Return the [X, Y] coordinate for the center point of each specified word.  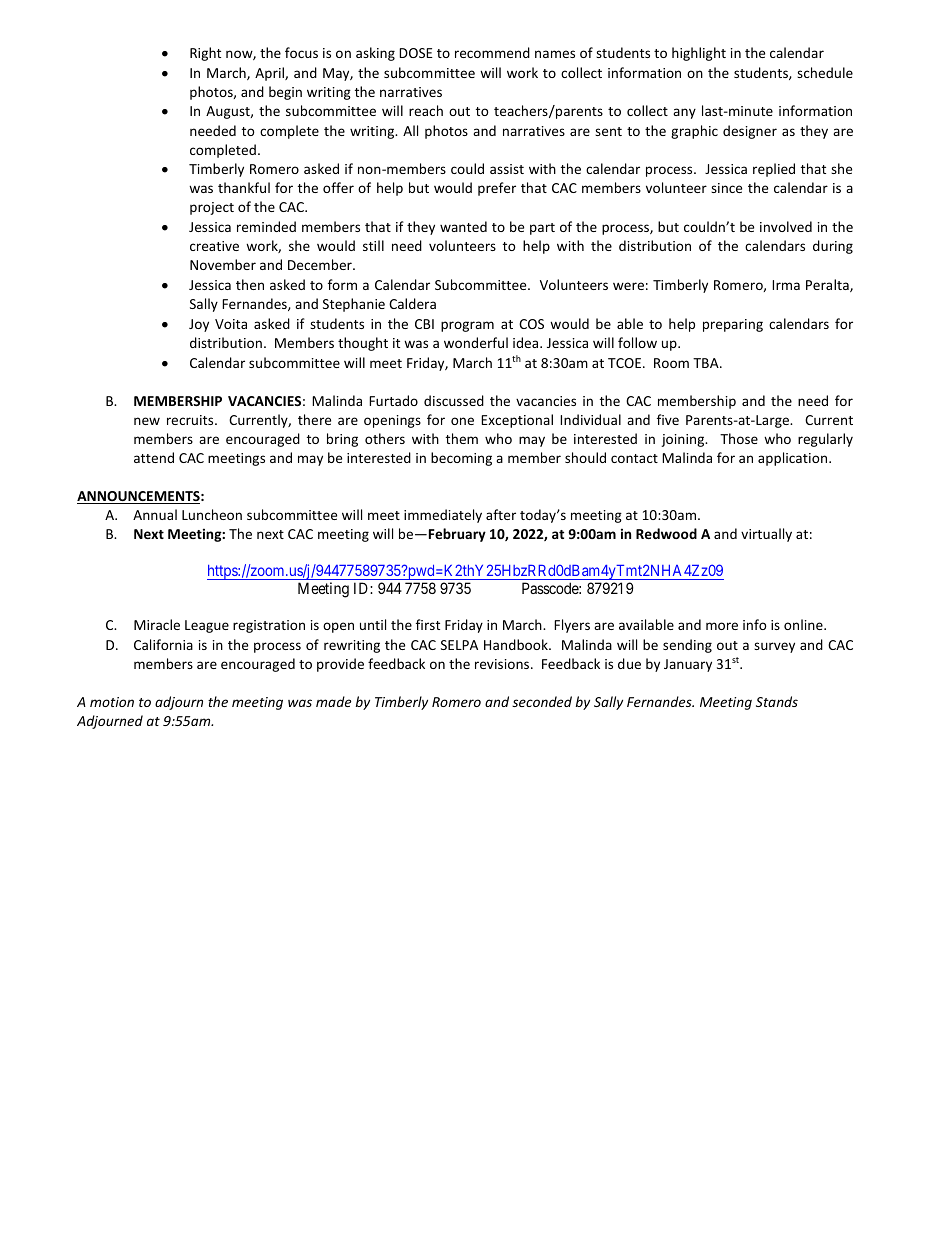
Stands [777, 701]
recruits [191, 420]
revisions [503, 664]
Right [205, 54]
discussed [454, 400]
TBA [707, 363]
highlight [699, 54]
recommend [492, 52]
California [163, 644]
